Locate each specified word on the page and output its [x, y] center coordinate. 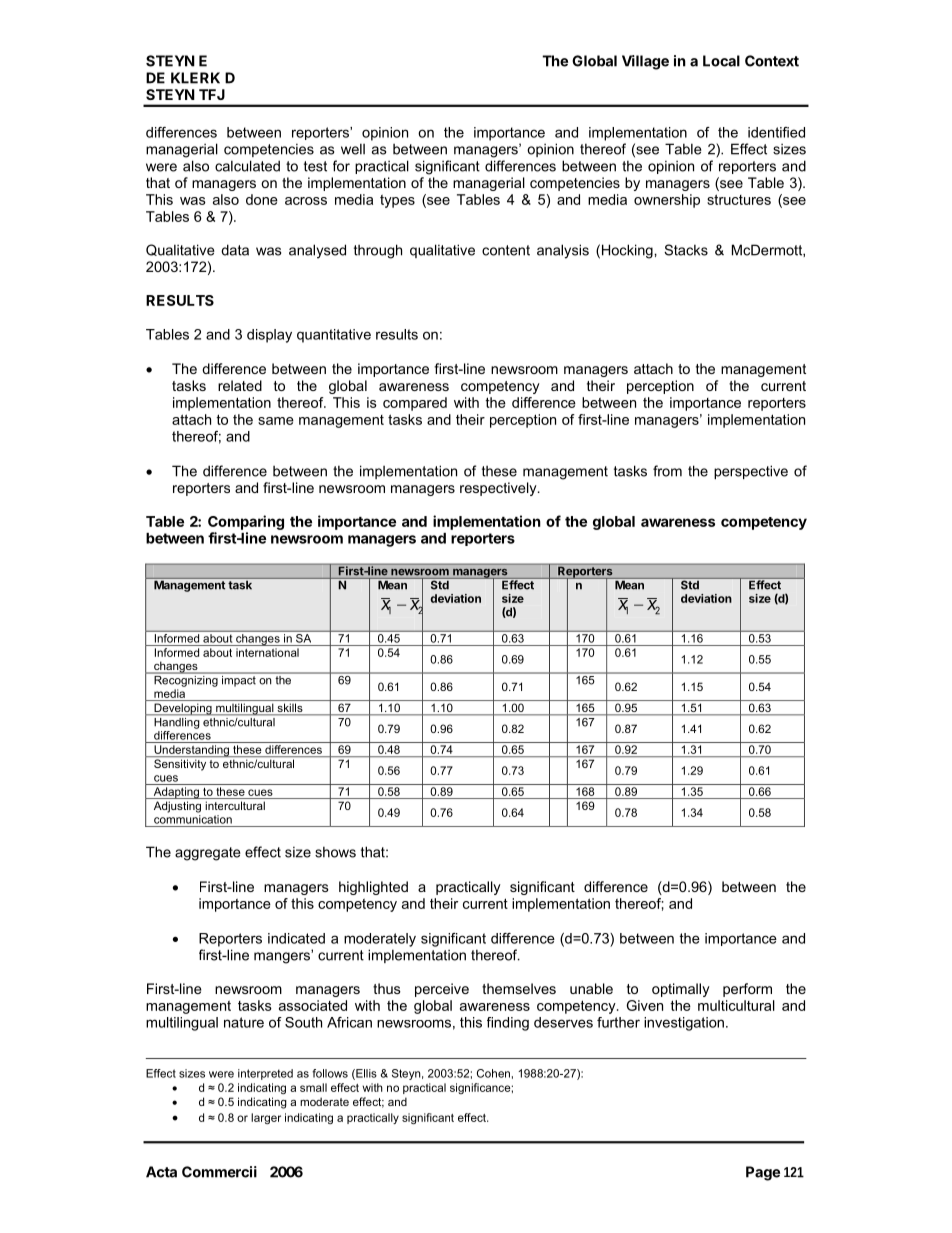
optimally [681, 990]
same [276, 421]
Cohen [493, 1073]
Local [721, 61]
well [353, 149]
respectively [499, 489]
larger [266, 1118]
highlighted [373, 888]
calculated [247, 166]
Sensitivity [180, 765]
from [667, 471]
